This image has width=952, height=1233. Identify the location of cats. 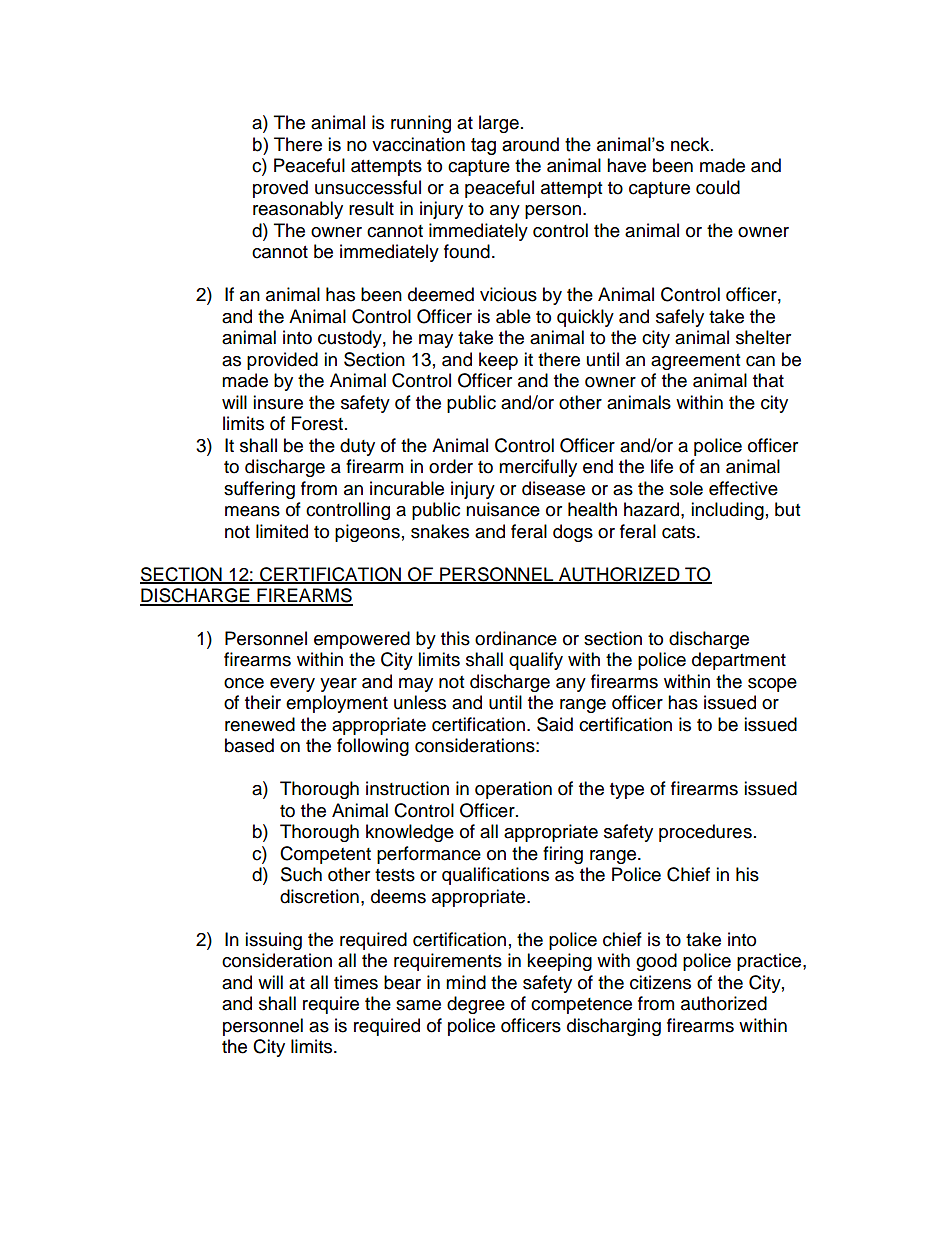
(680, 532).
